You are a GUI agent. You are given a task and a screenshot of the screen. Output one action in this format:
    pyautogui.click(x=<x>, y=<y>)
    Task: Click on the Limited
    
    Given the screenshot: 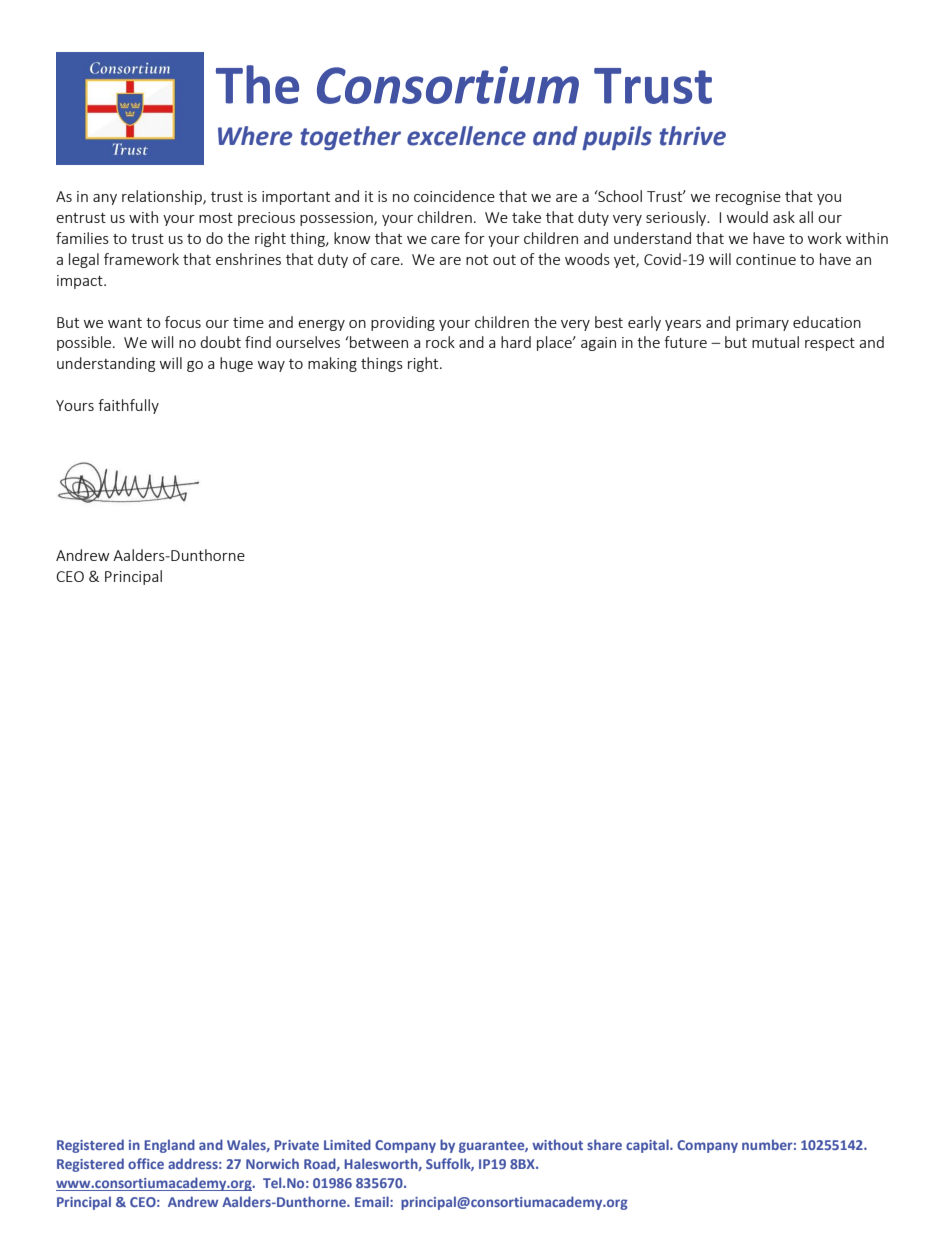 What is the action you would take?
    pyautogui.click(x=347, y=1144)
